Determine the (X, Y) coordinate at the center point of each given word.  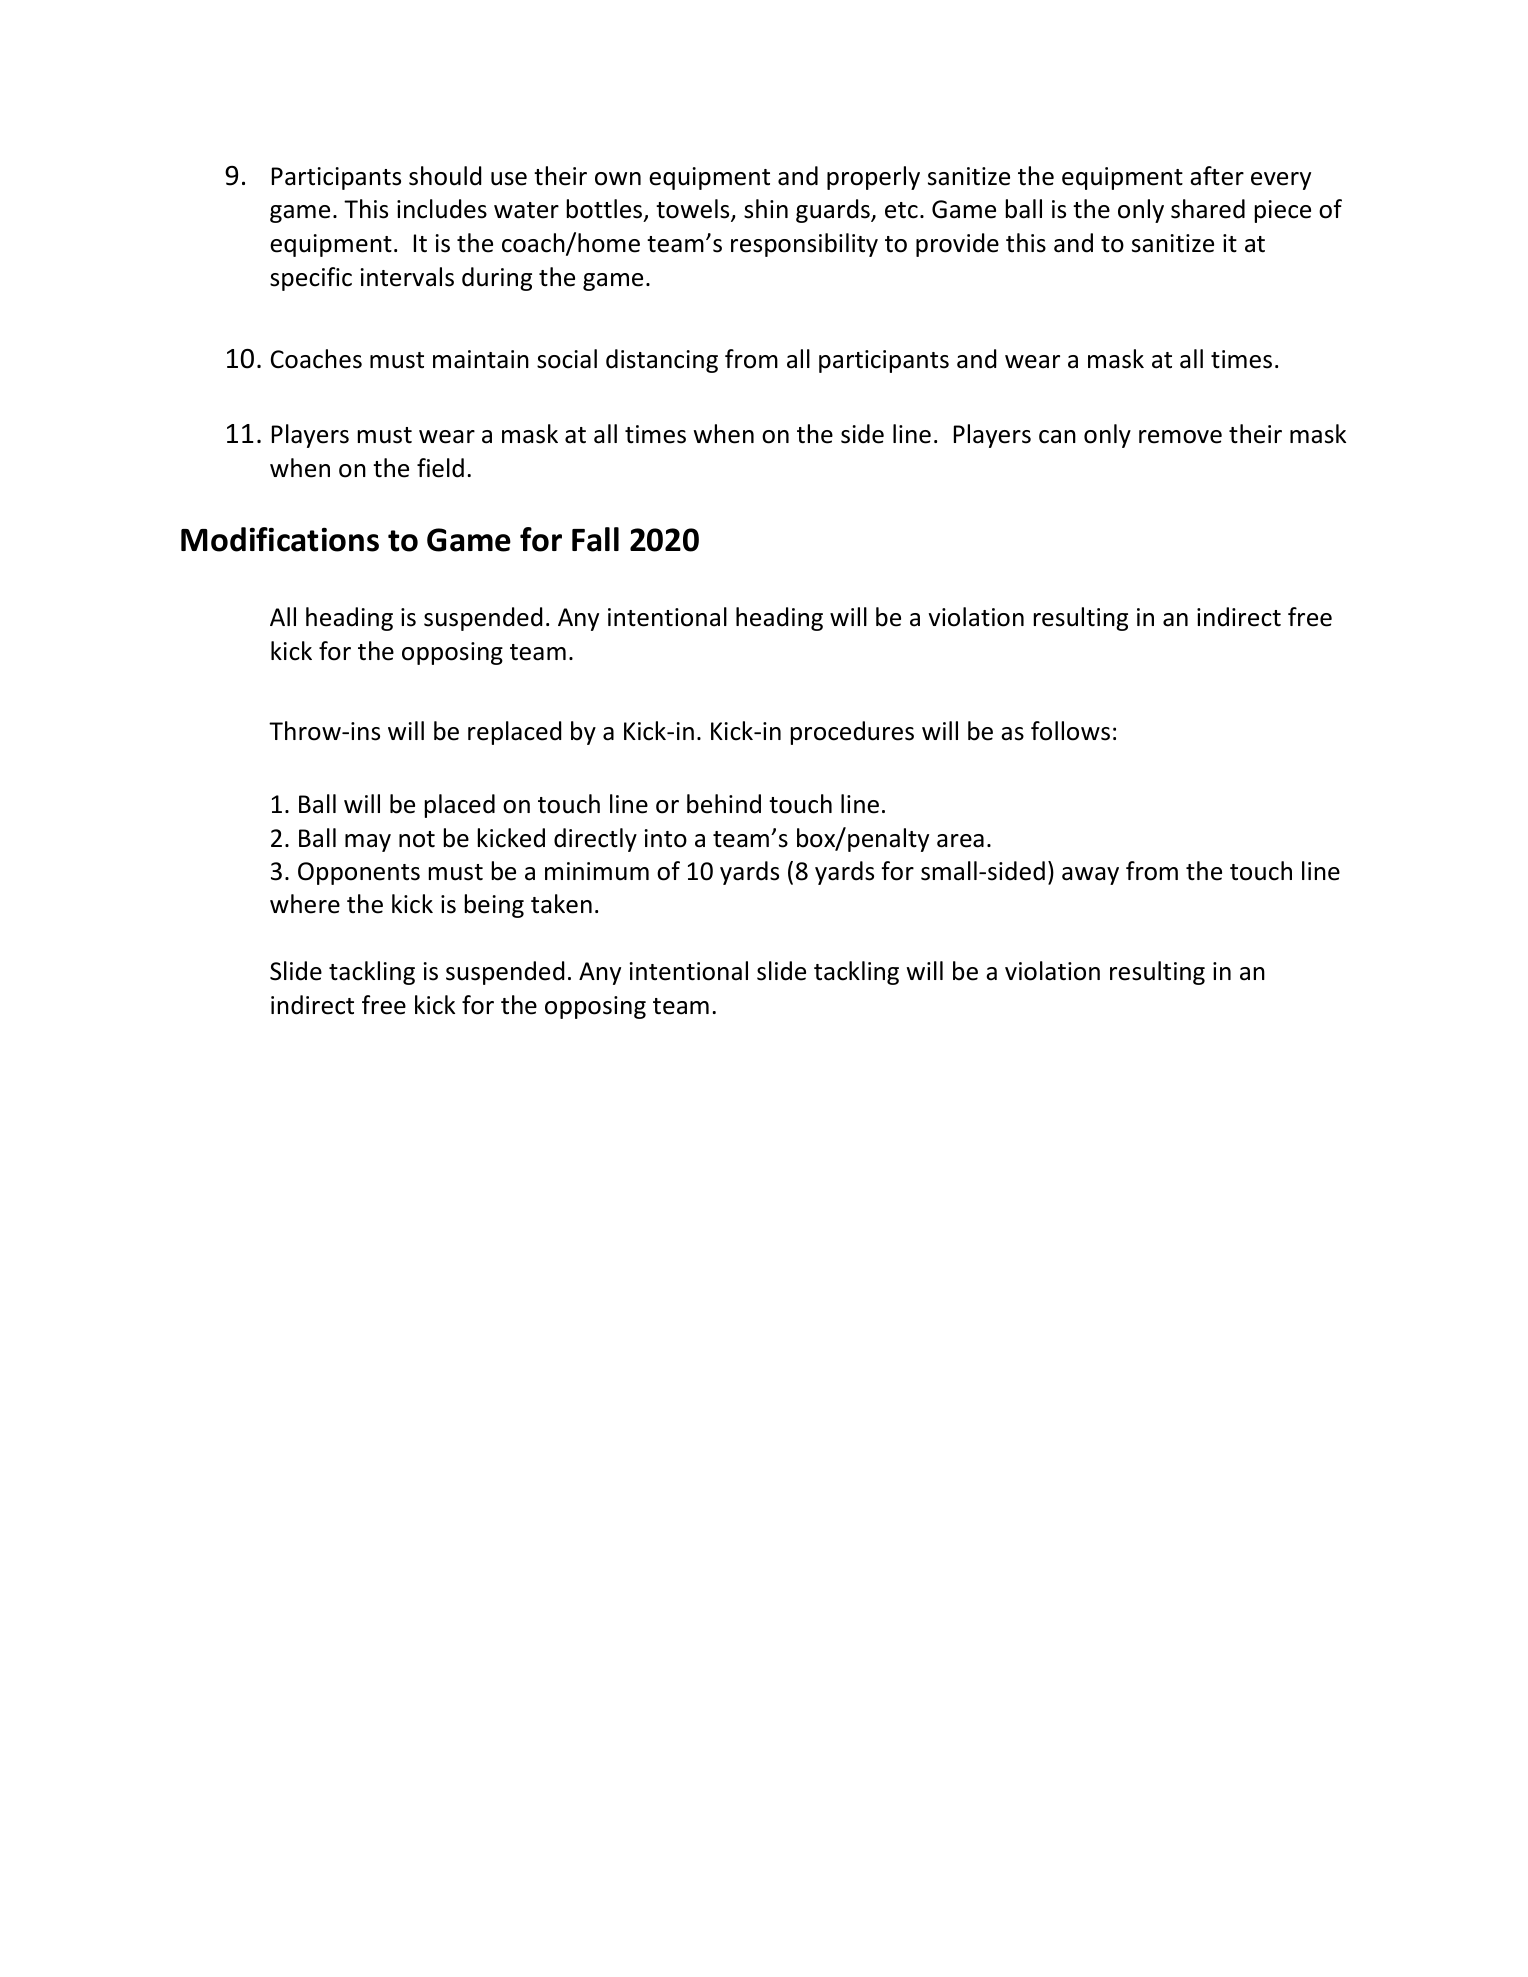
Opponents (359, 873)
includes (442, 209)
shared (1208, 209)
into (666, 838)
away (1090, 876)
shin (766, 209)
